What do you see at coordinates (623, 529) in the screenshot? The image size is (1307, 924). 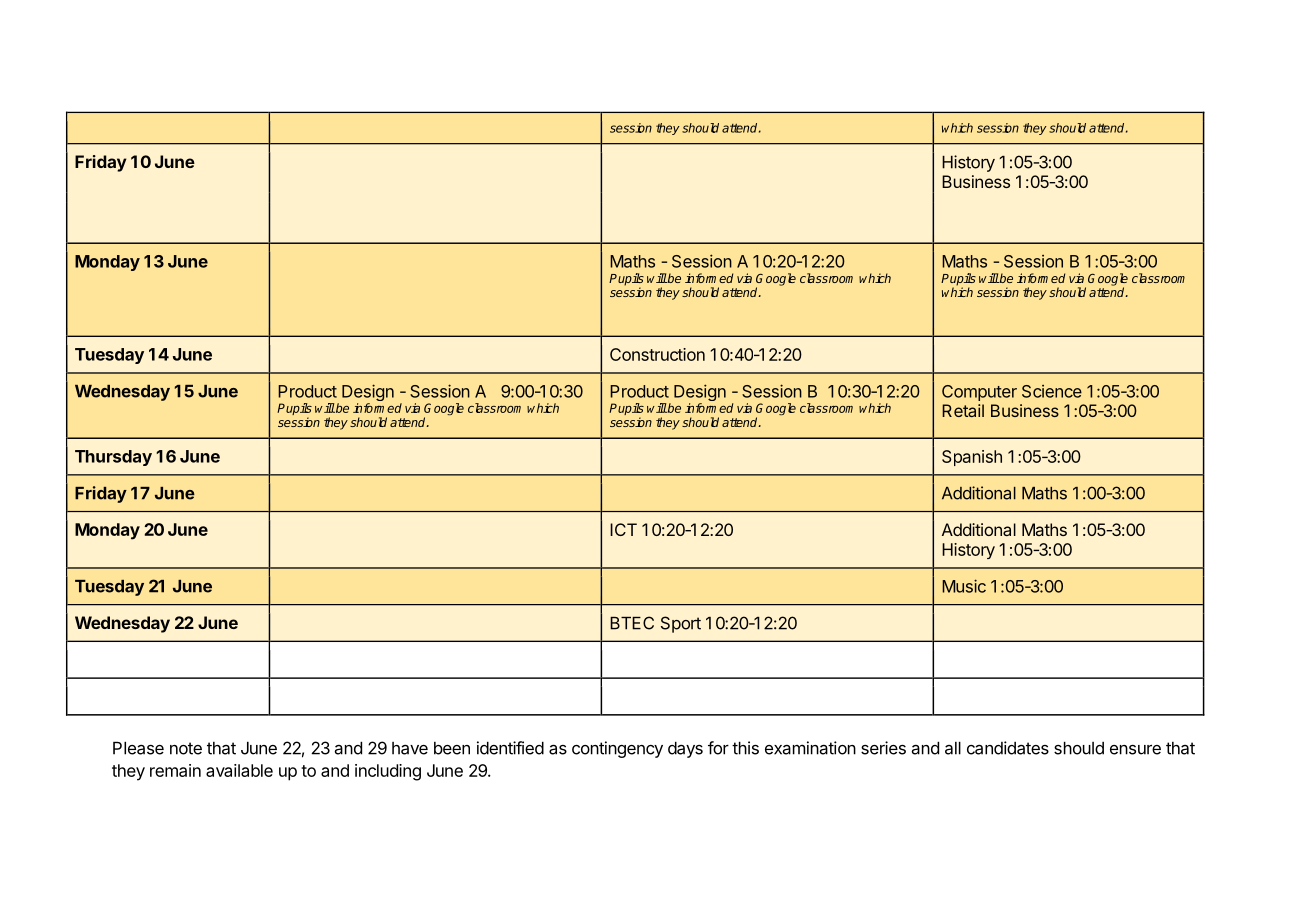 I see `ICT` at bounding box center [623, 529].
